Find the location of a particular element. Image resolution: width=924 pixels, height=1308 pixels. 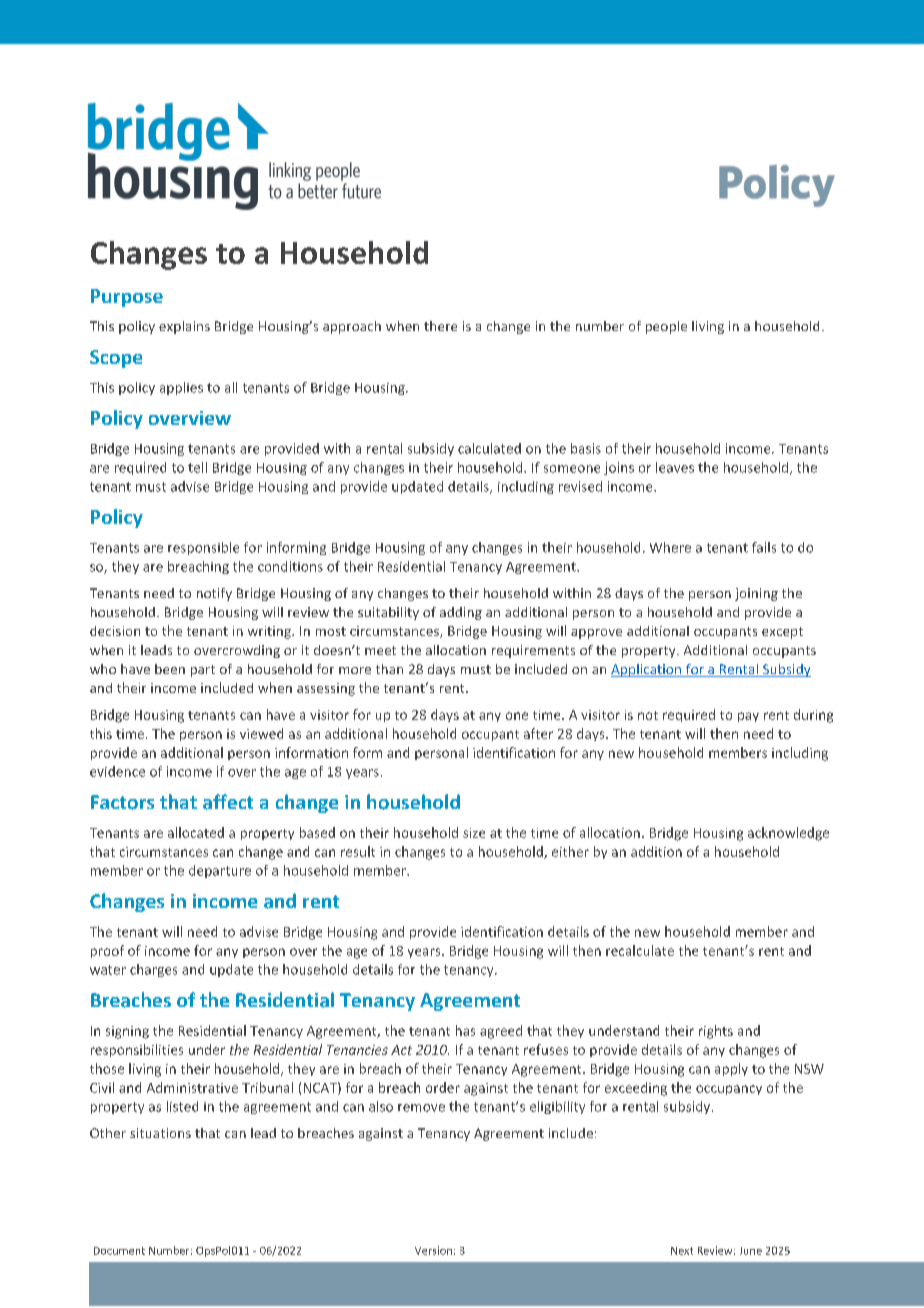

recalculate is located at coordinates (640, 950).
